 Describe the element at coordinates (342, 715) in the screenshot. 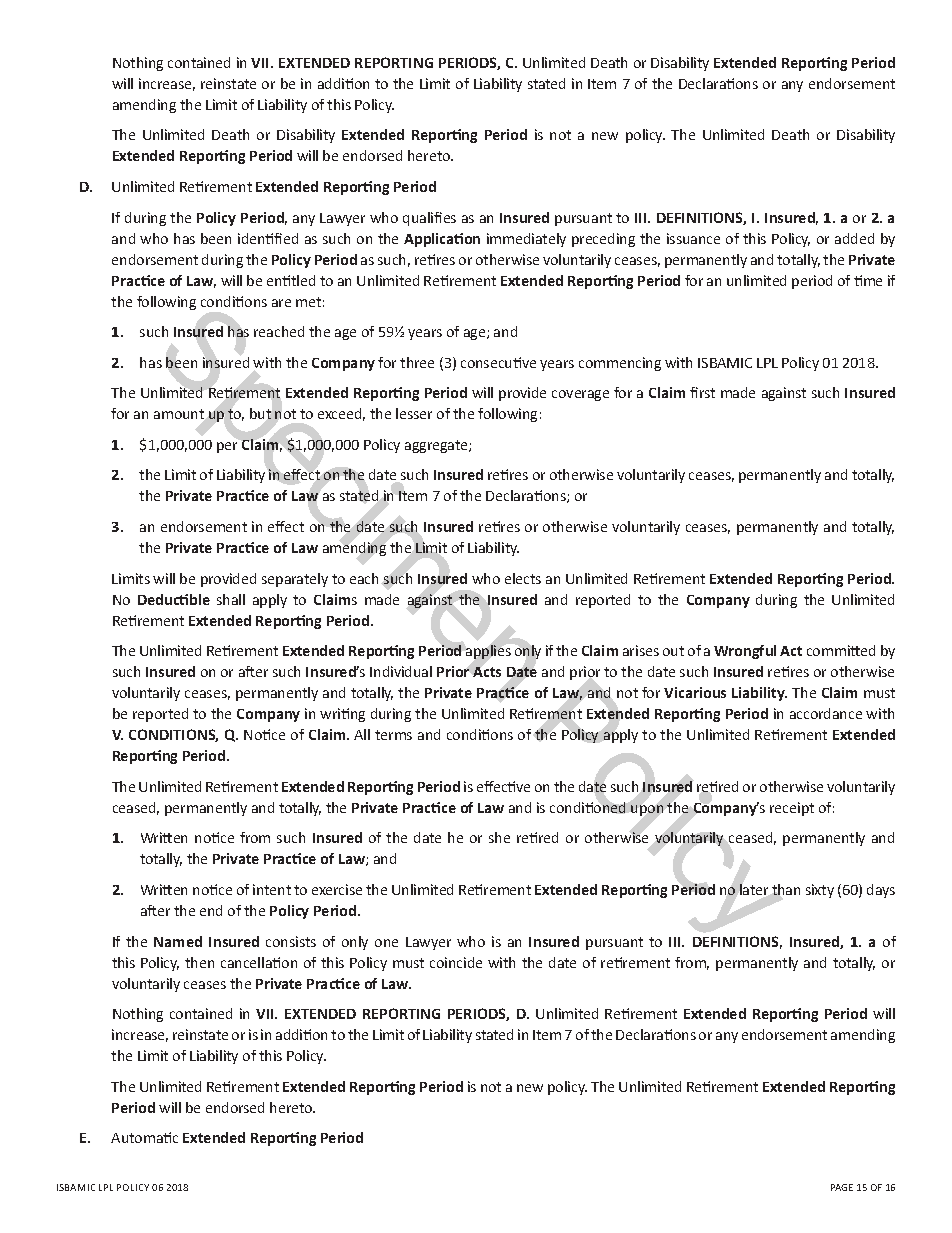

I see `writing` at that location.
